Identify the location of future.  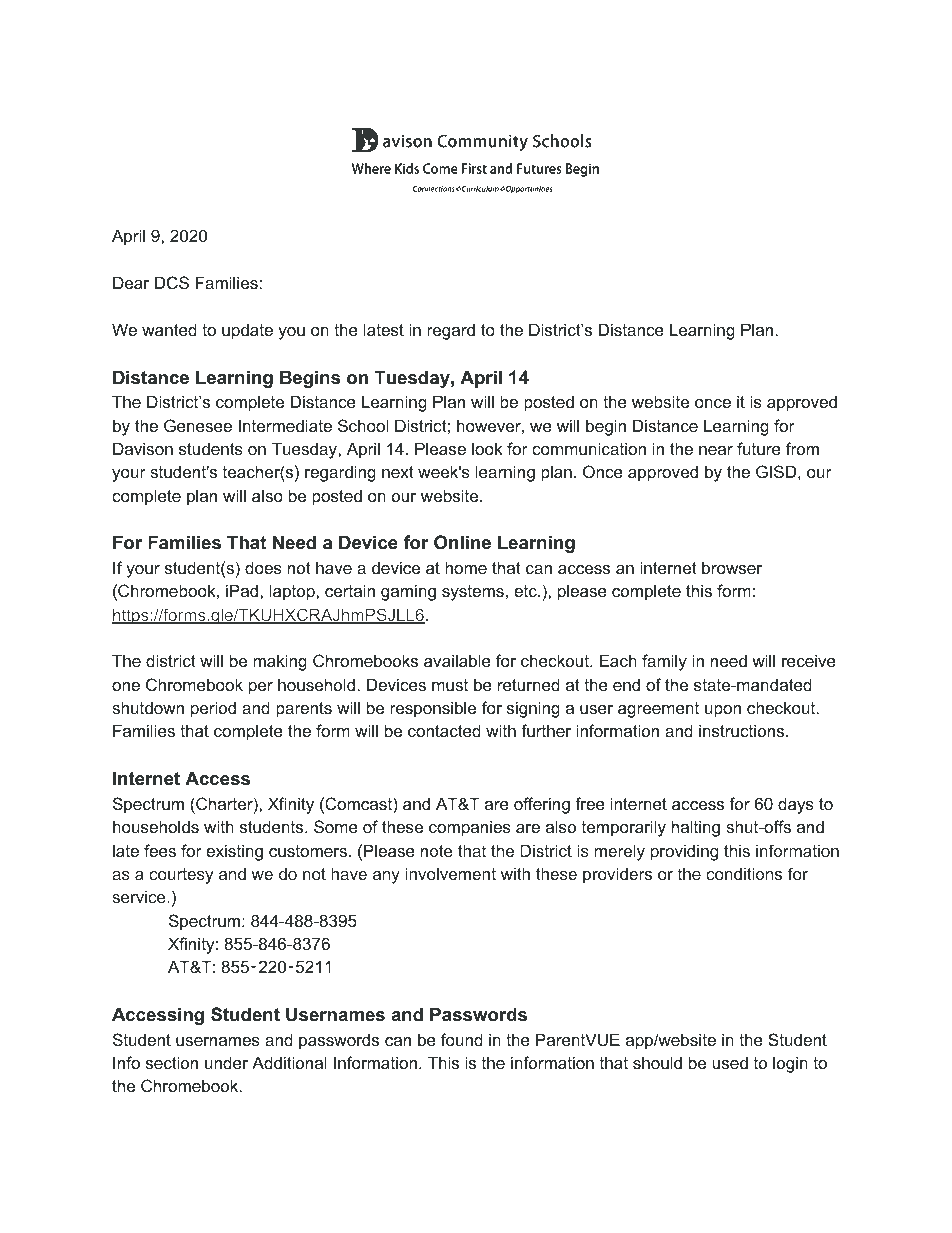
(759, 448).
